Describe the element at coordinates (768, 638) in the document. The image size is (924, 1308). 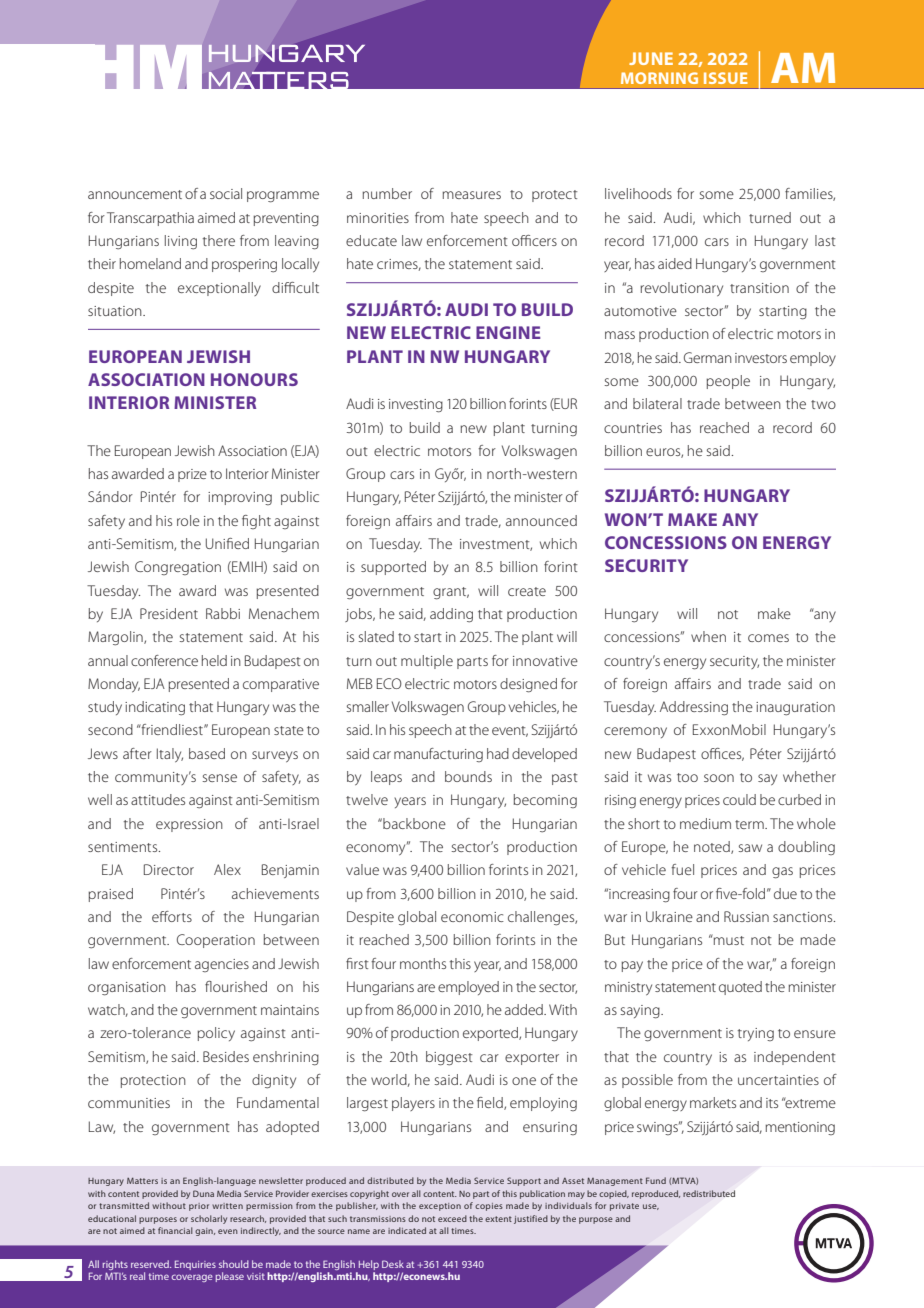
I see `comes` at that location.
